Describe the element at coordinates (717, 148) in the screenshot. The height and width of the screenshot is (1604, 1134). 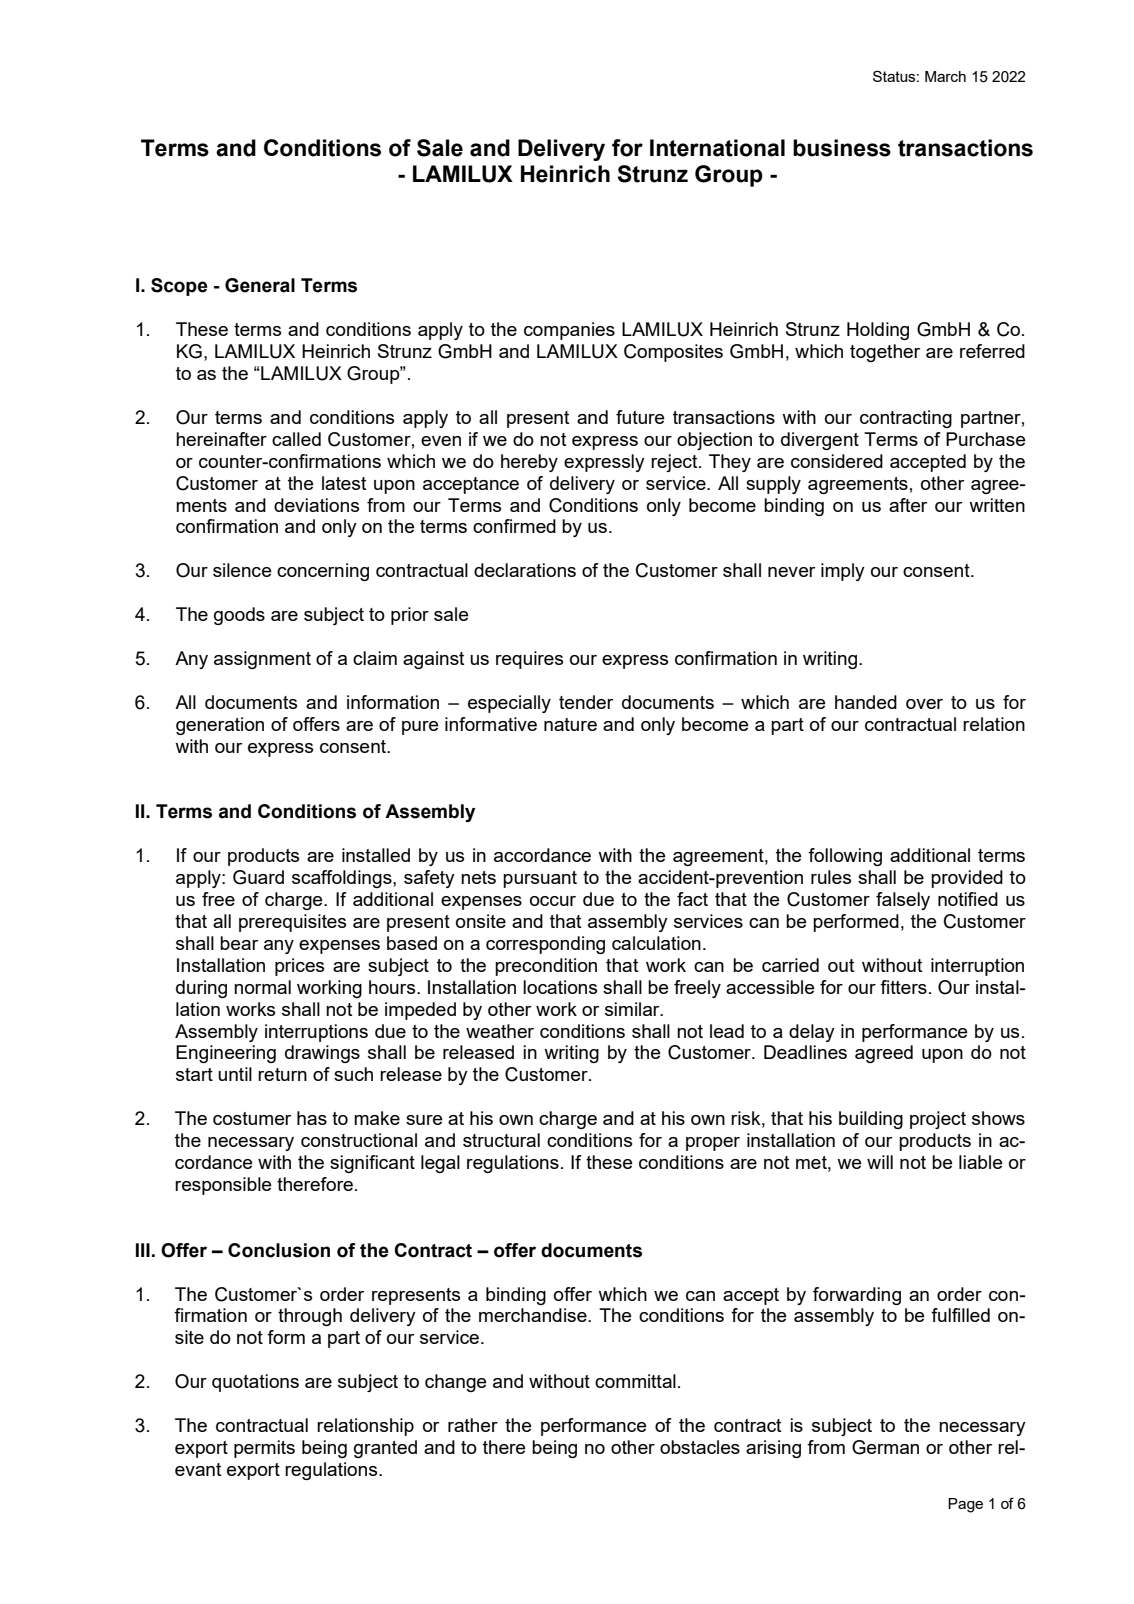
I see `International` at that location.
